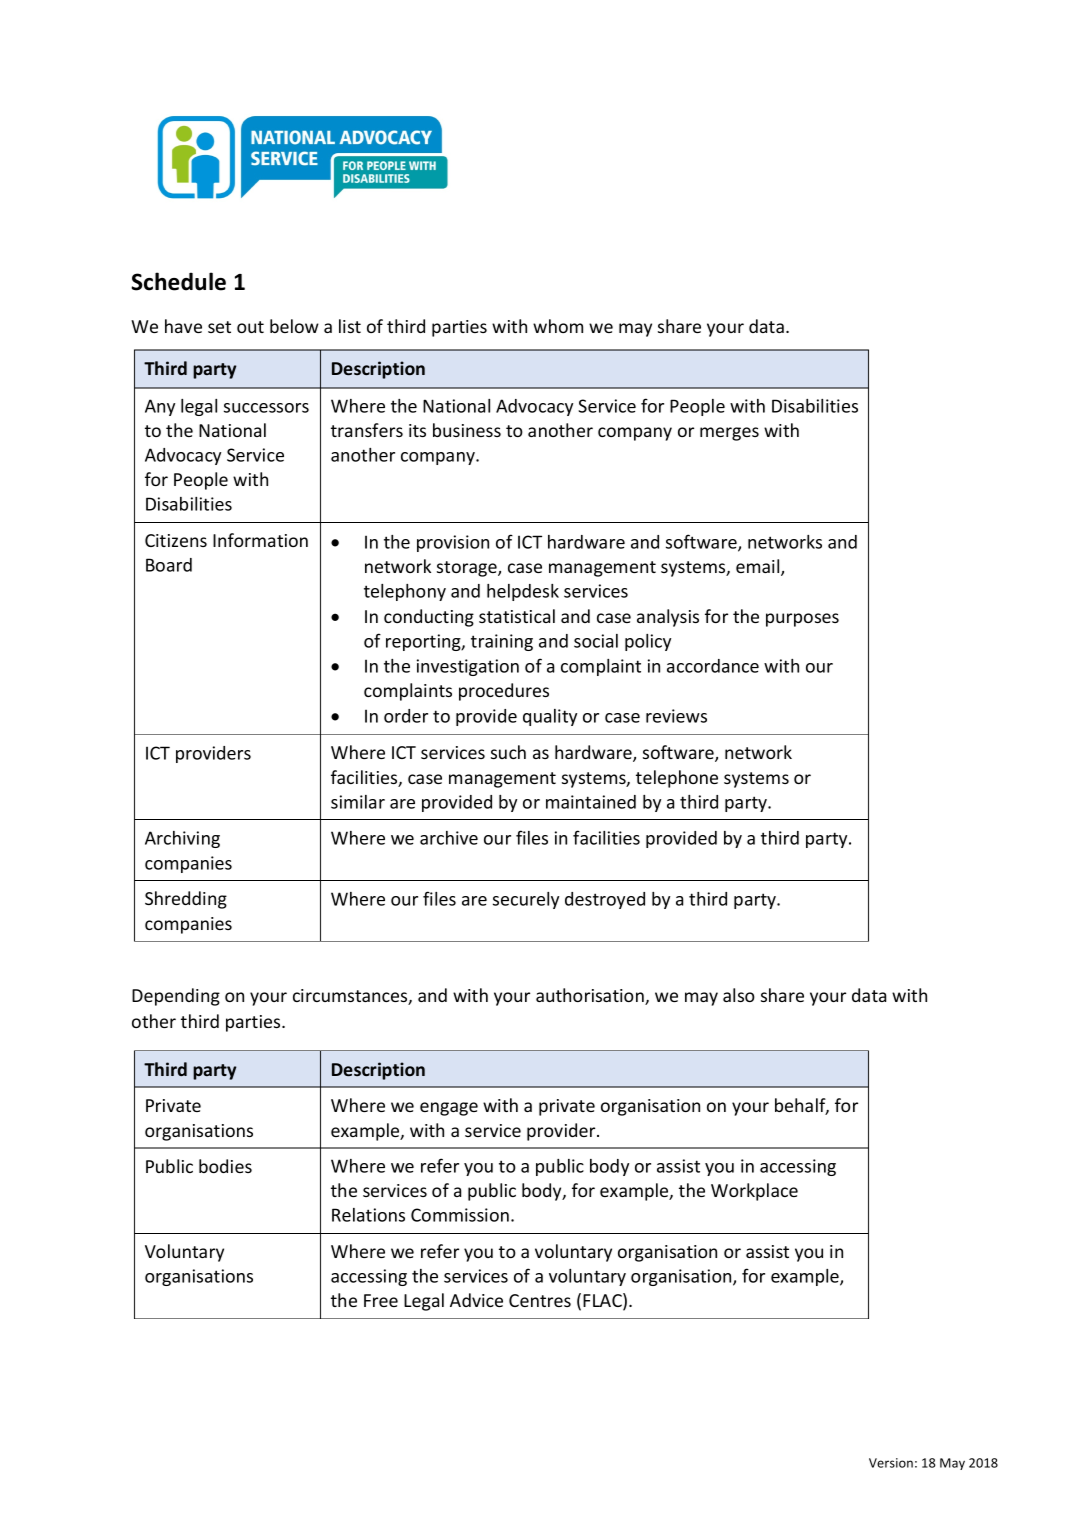 The width and height of the screenshot is (1086, 1536). Describe the element at coordinates (186, 900) in the screenshot. I see `Shredding` at that location.
